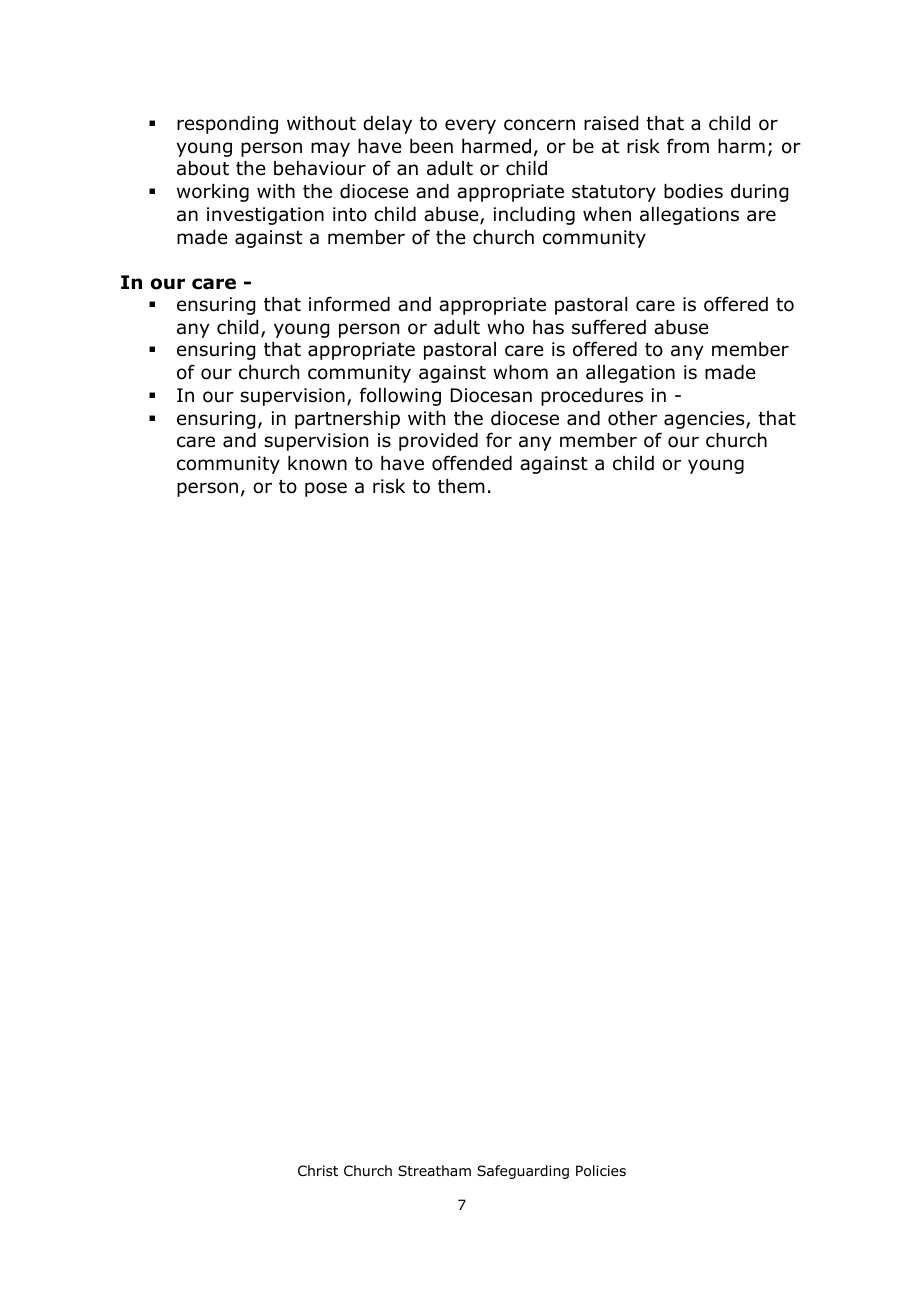 This image has height=1308, width=924. What do you see at coordinates (472, 463) in the image?
I see `offended` at bounding box center [472, 463].
